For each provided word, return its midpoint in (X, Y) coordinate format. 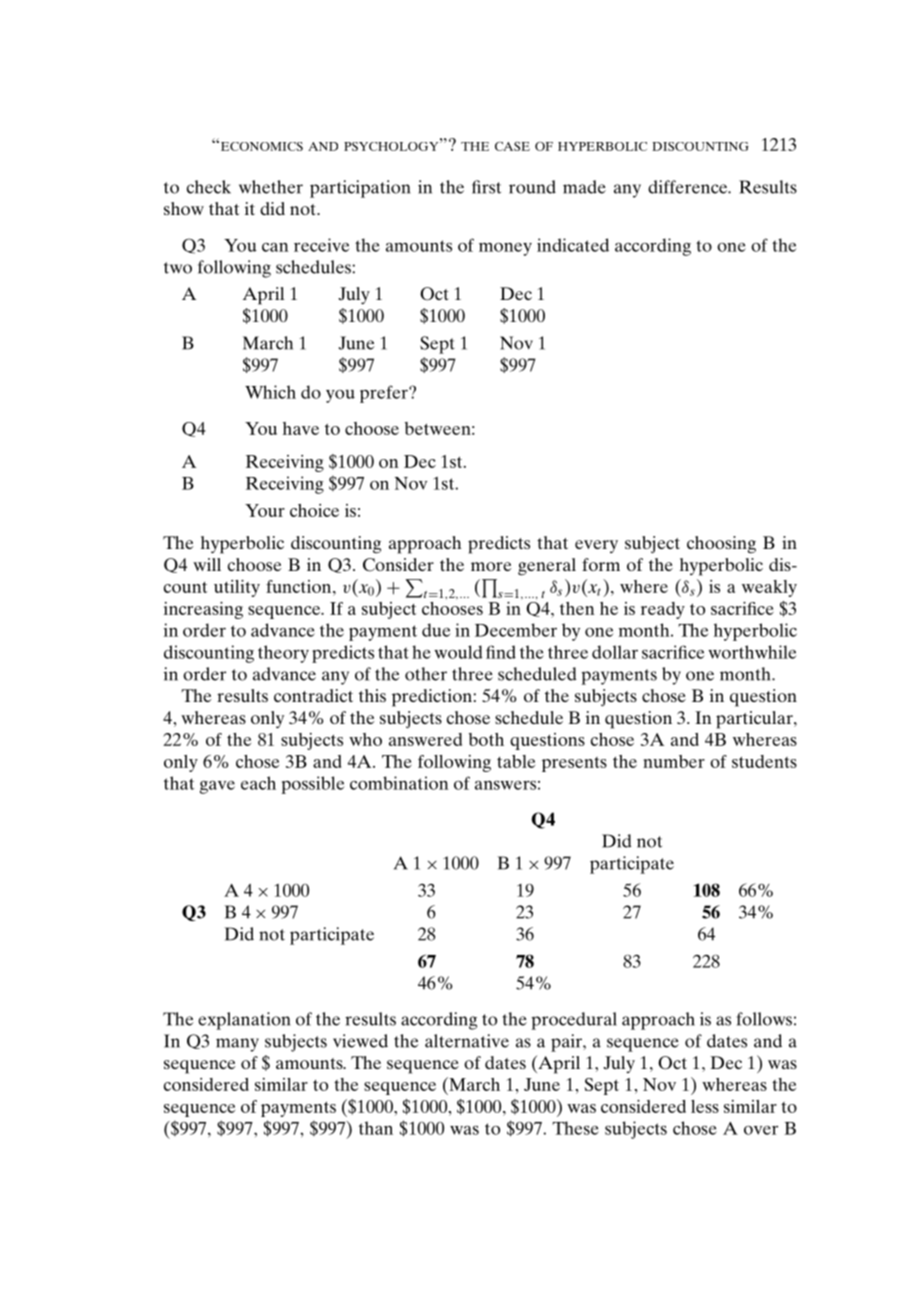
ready (663, 610)
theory (283, 654)
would (458, 652)
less (705, 1106)
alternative (467, 1041)
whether (271, 187)
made (584, 187)
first (486, 187)
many (237, 1045)
